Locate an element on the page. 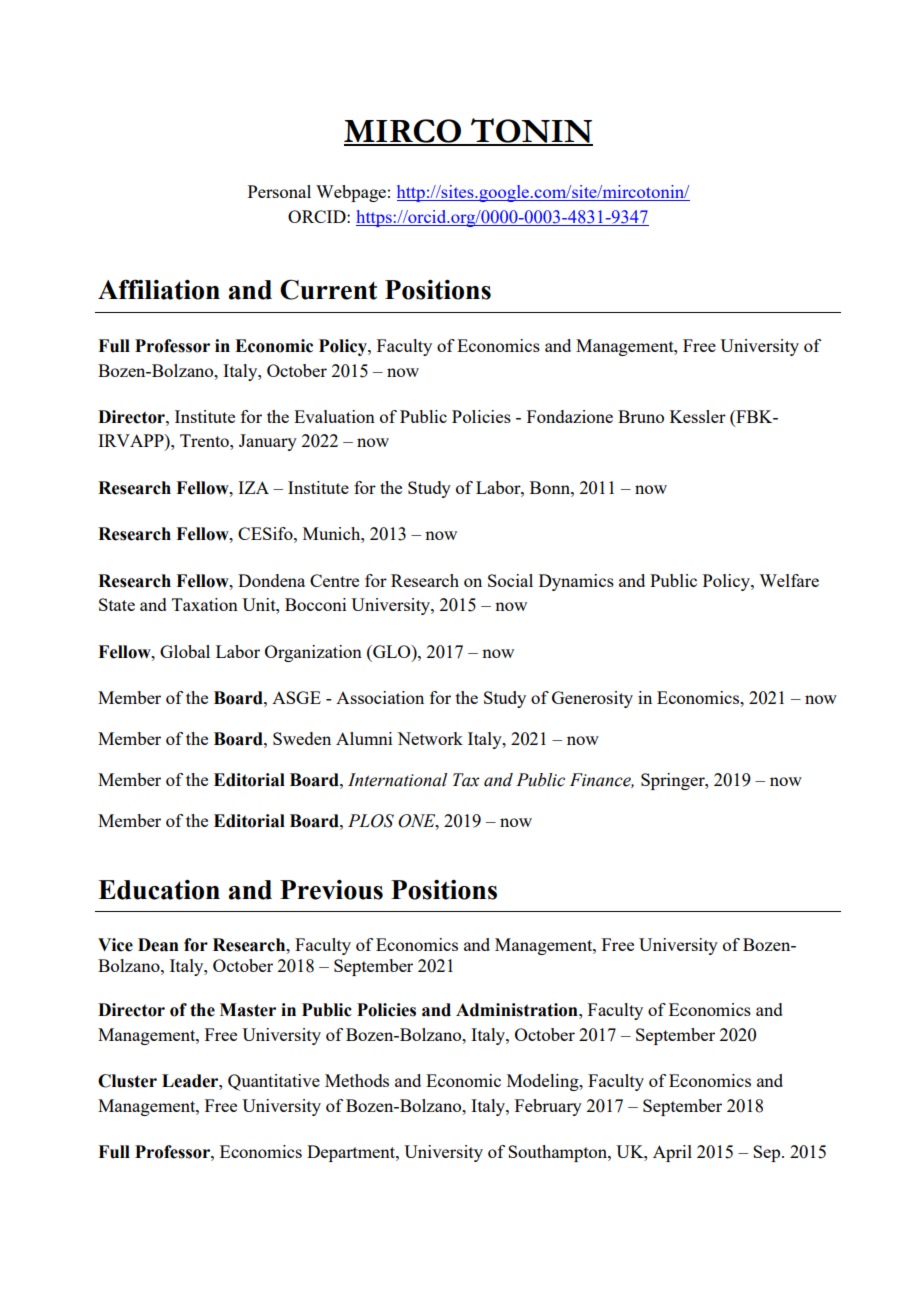 The image size is (924, 1308). February is located at coordinates (548, 1107).
